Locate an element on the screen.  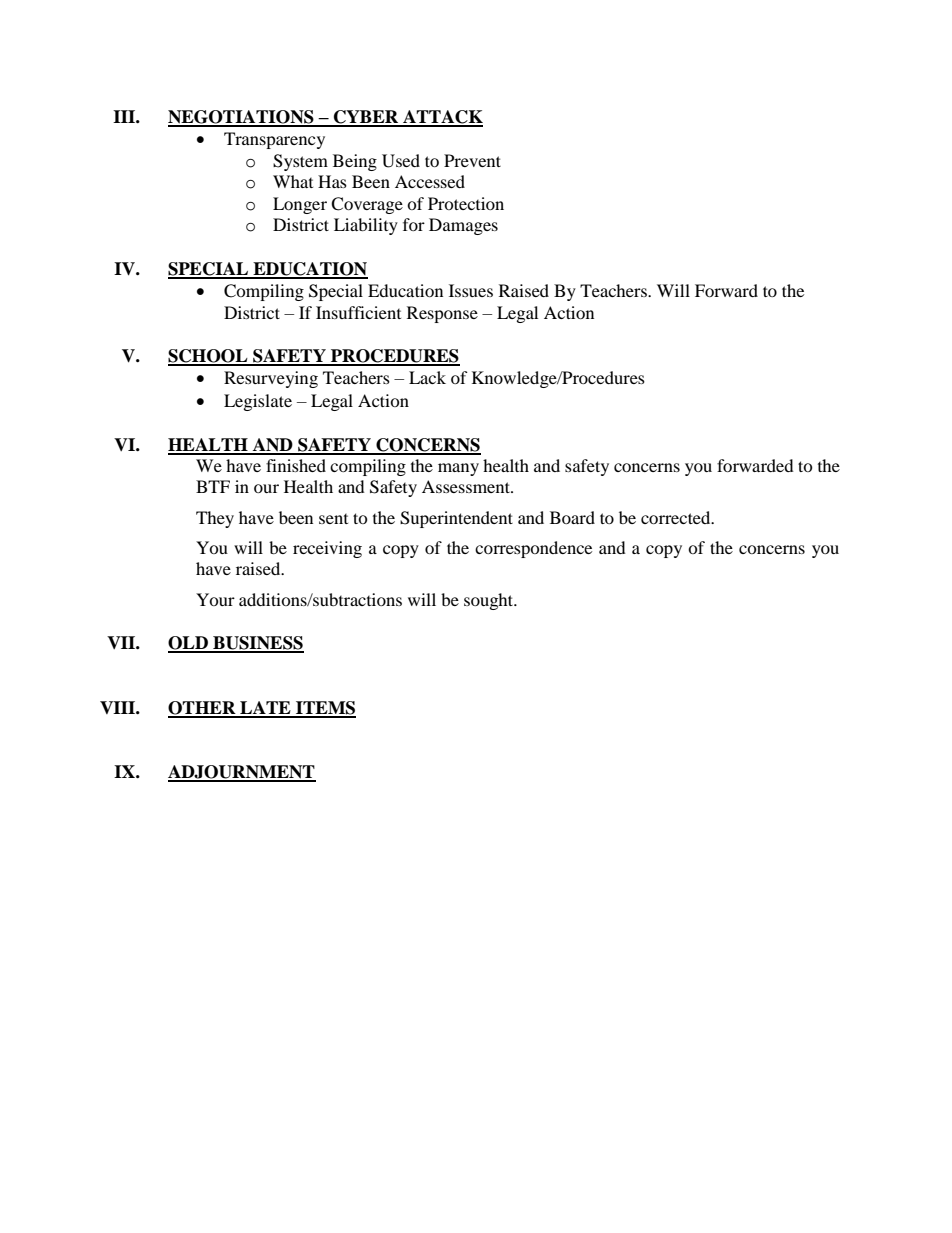
sought is located at coordinates (490, 601).
